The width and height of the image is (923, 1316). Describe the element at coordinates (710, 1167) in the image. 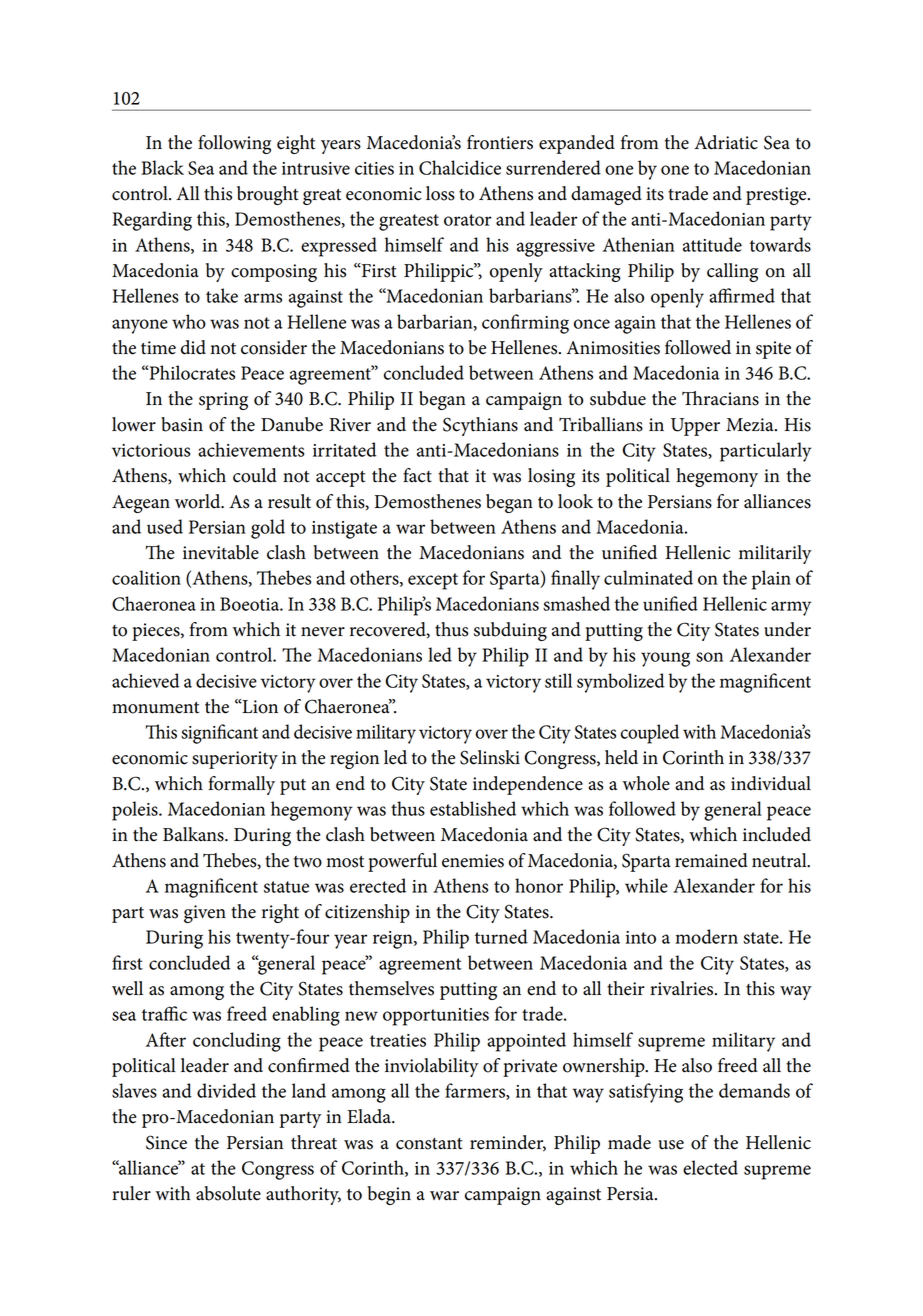

I see `elected` at that location.
